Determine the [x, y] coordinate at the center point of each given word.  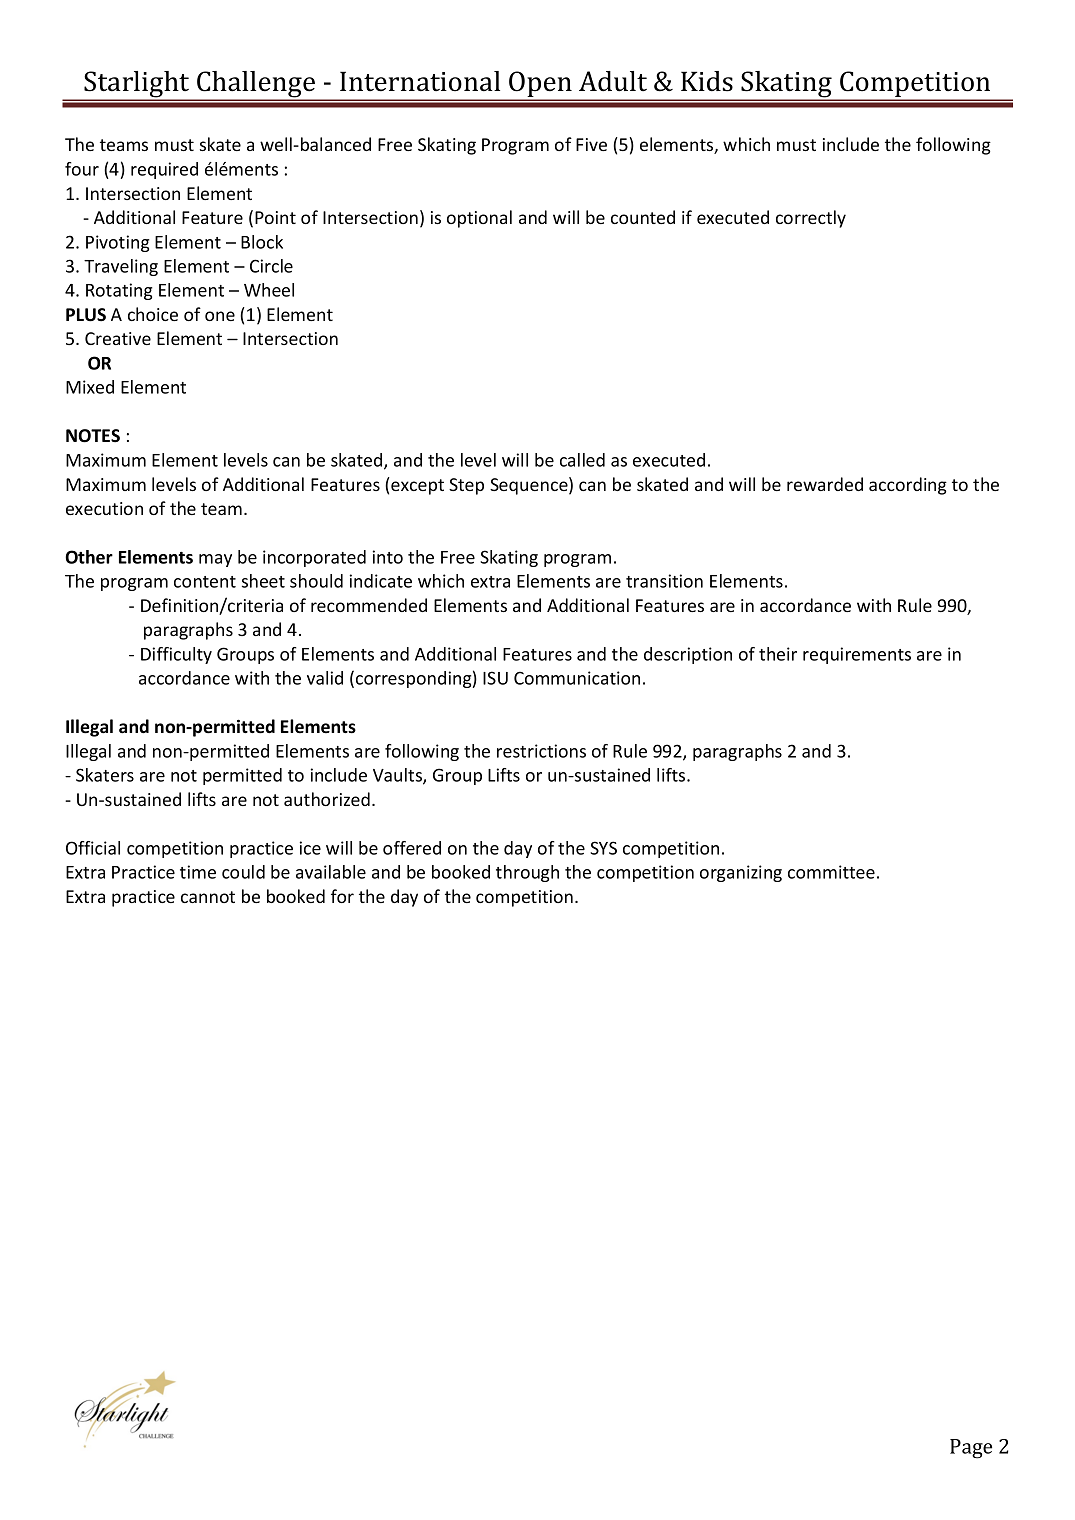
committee [831, 872]
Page [971, 1449]
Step [466, 486]
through [527, 873]
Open [540, 85]
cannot [208, 897]
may [215, 560]
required [164, 170]
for [342, 896]
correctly [811, 219]
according [908, 486]
